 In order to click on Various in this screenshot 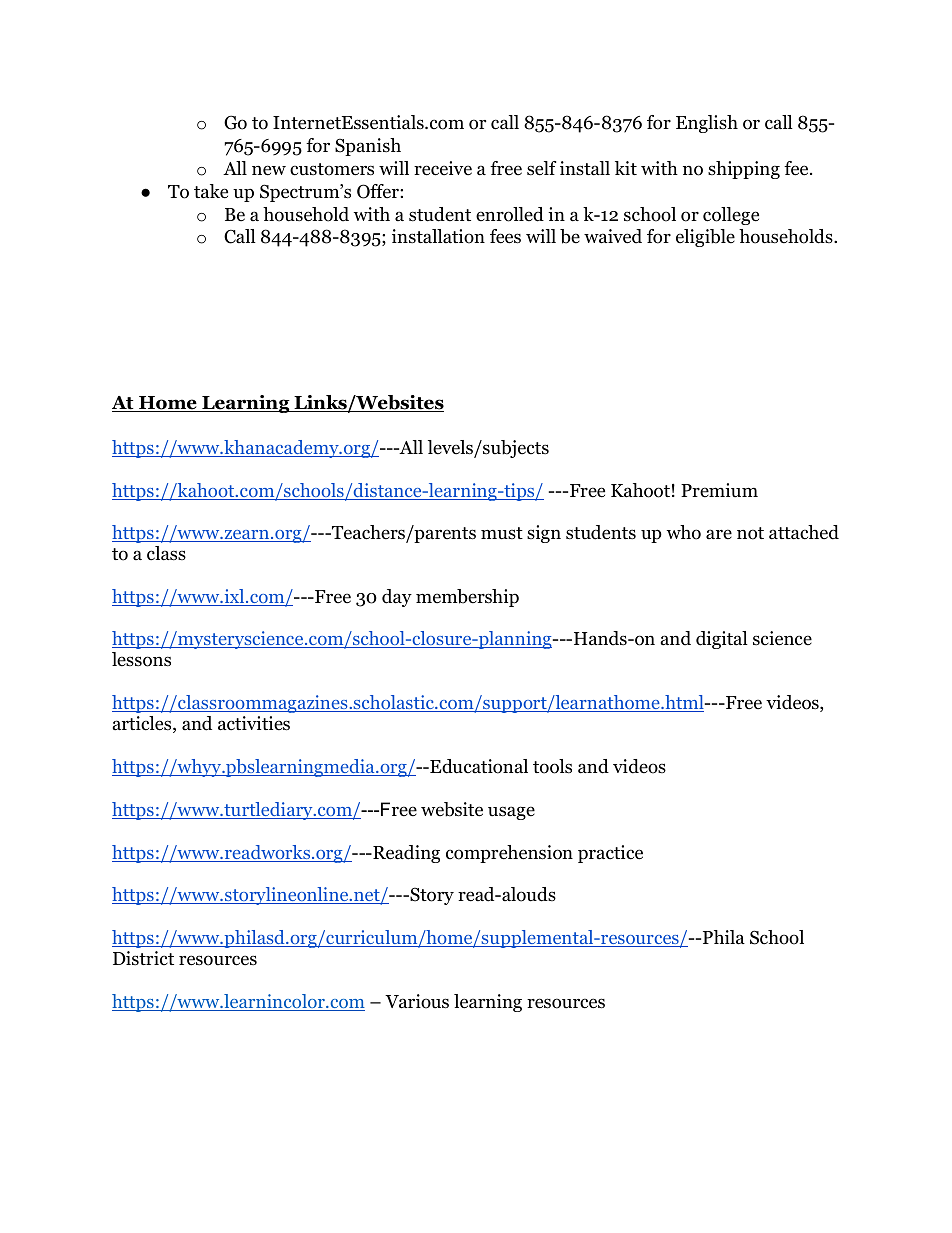, I will do `click(417, 1001)`.
